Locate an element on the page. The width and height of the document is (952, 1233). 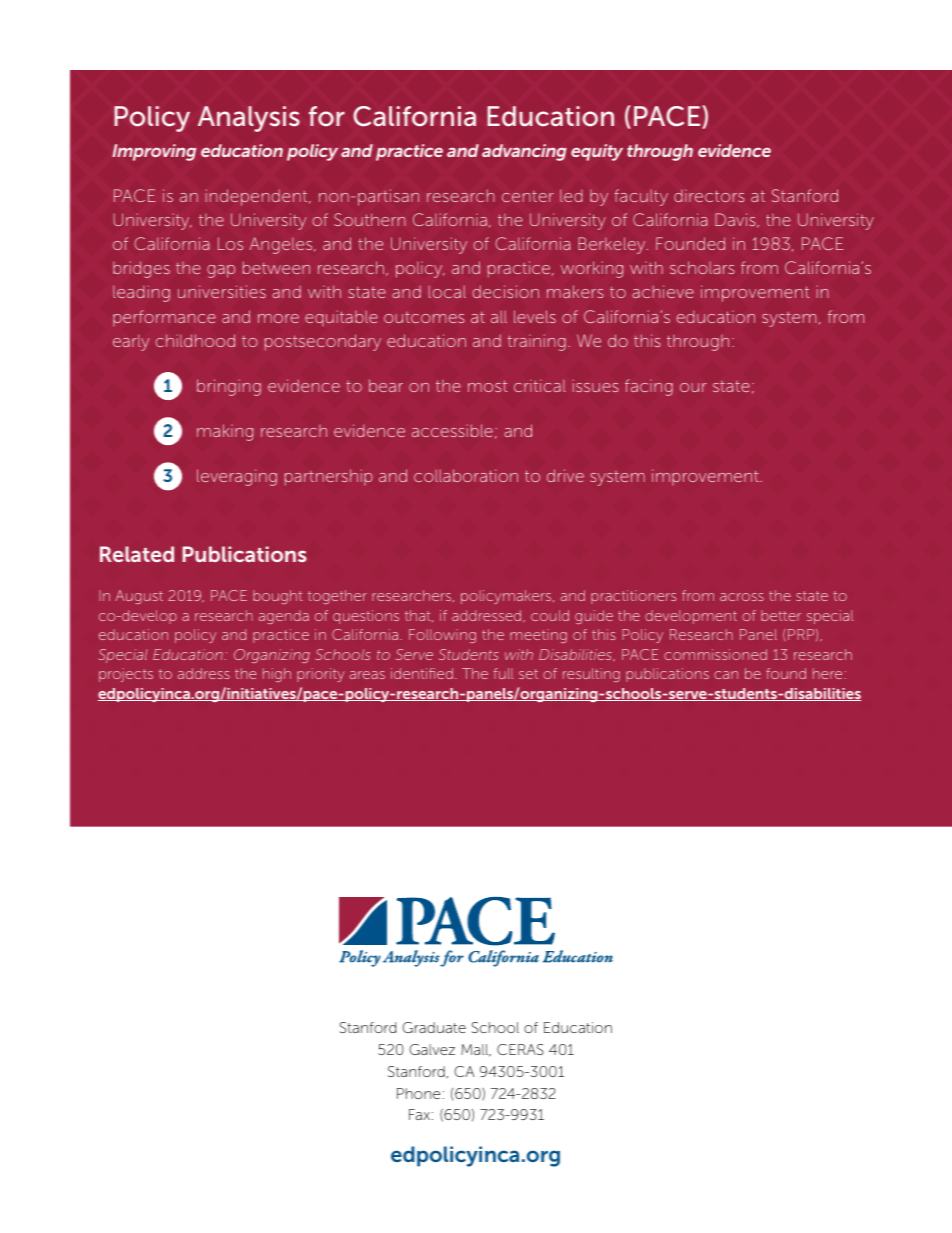
collaboration is located at coordinates (466, 475).
